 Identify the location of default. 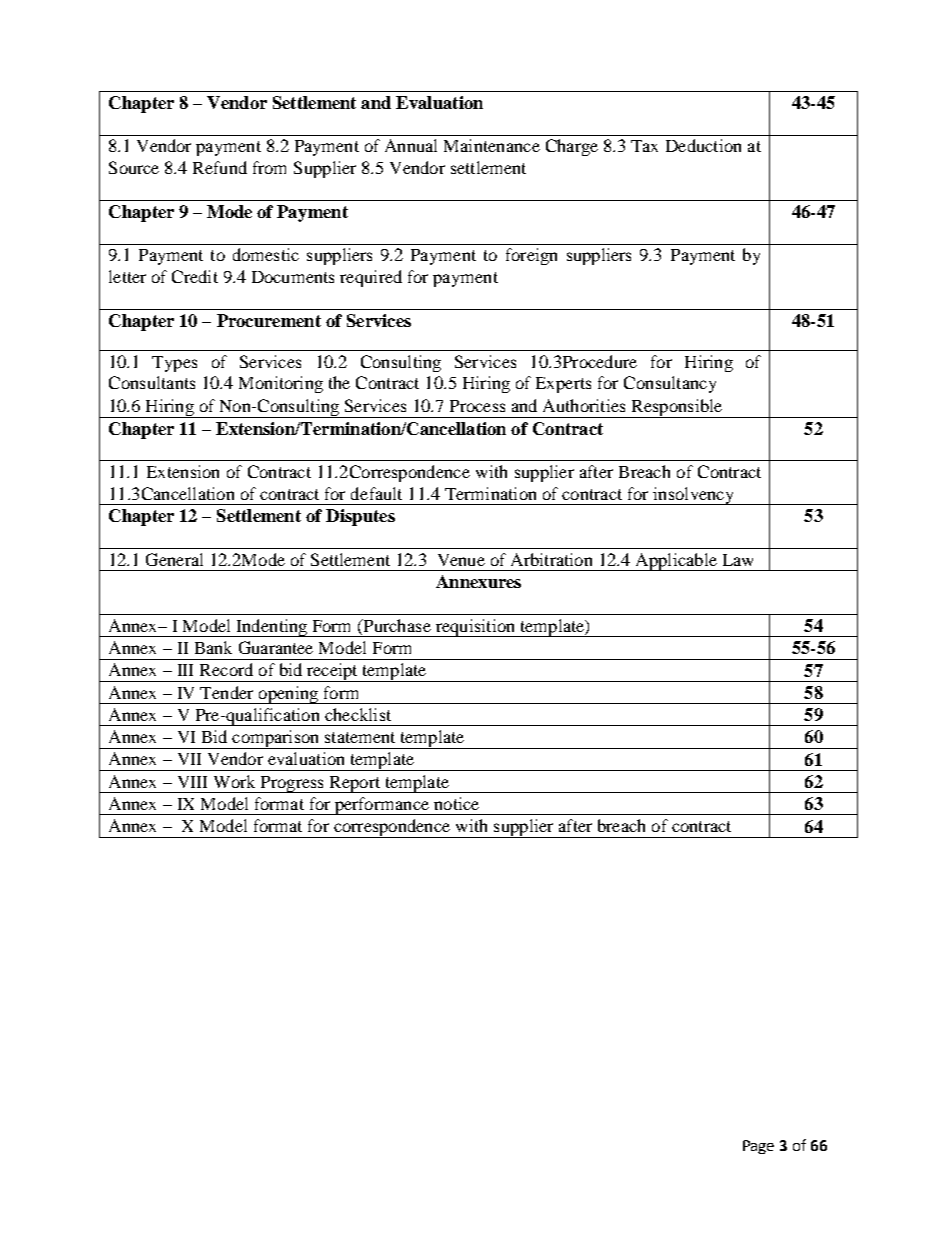
(376, 493).
